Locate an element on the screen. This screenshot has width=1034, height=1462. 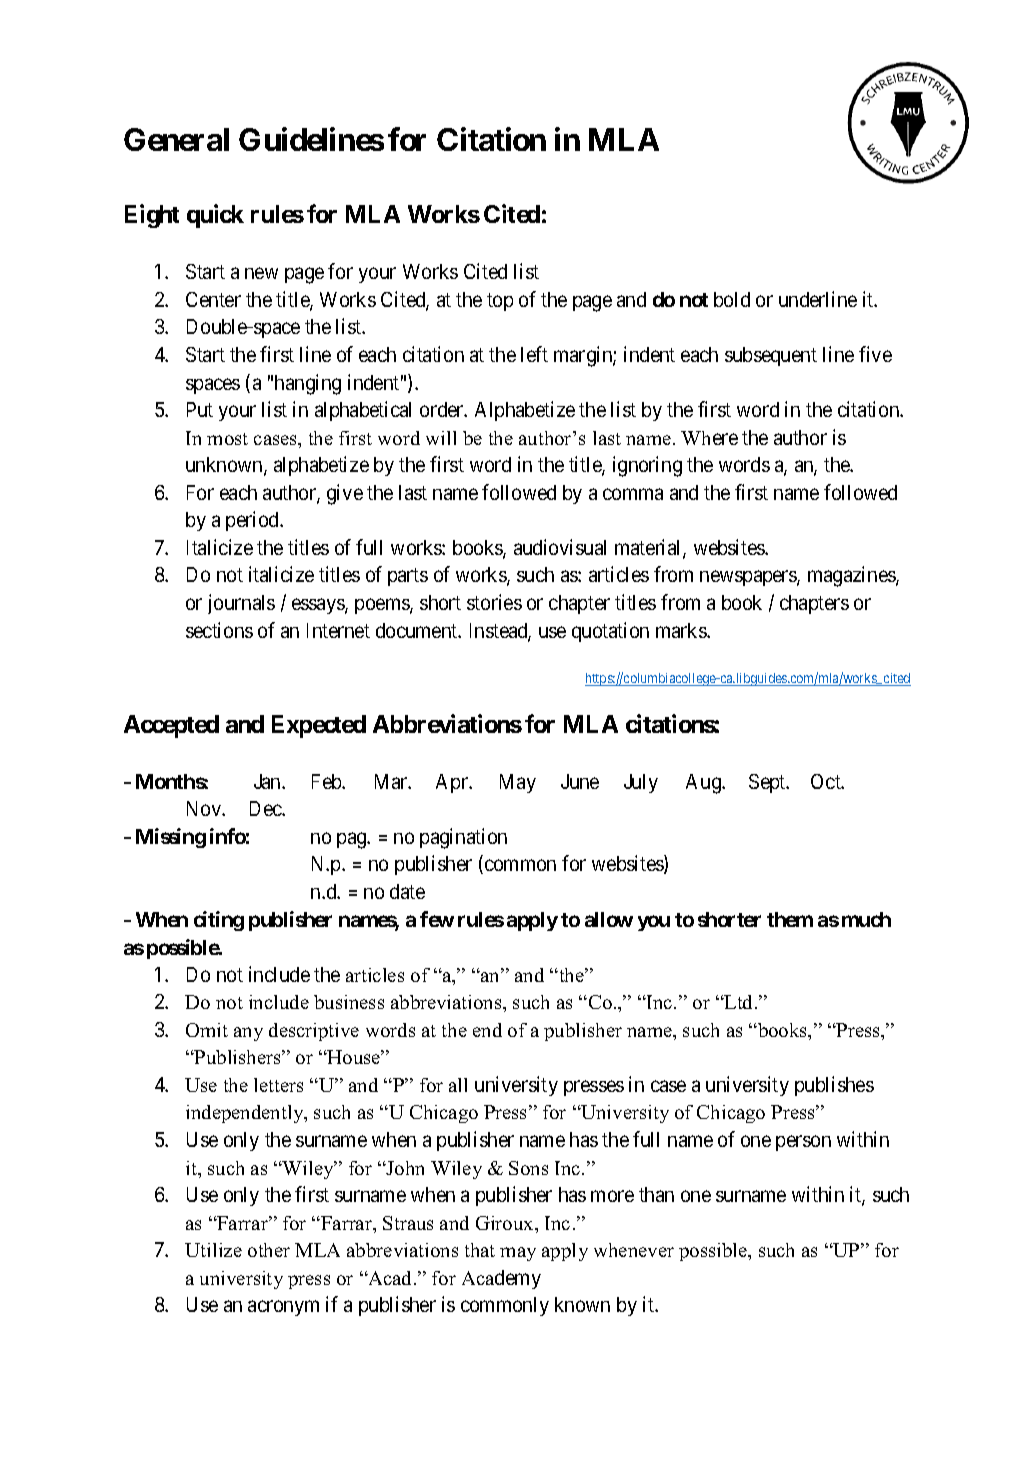
that is located at coordinates (480, 1250).
